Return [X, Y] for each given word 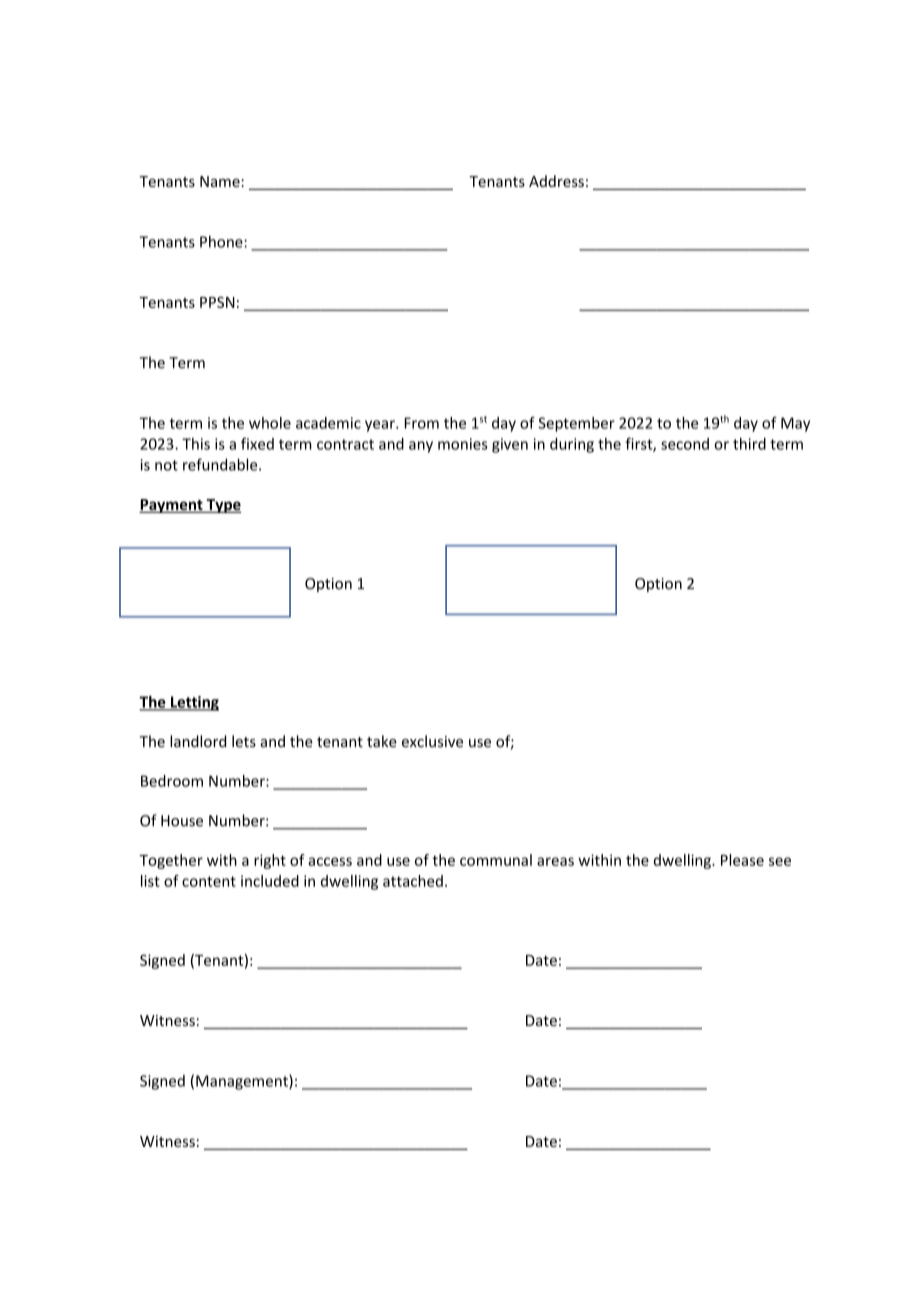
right [270, 861]
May [795, 424]
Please [742, 860]
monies [463, 444]
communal [496, 860]
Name [221, 181]
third [749, 444]
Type [222, 506]
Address [556, 181]
